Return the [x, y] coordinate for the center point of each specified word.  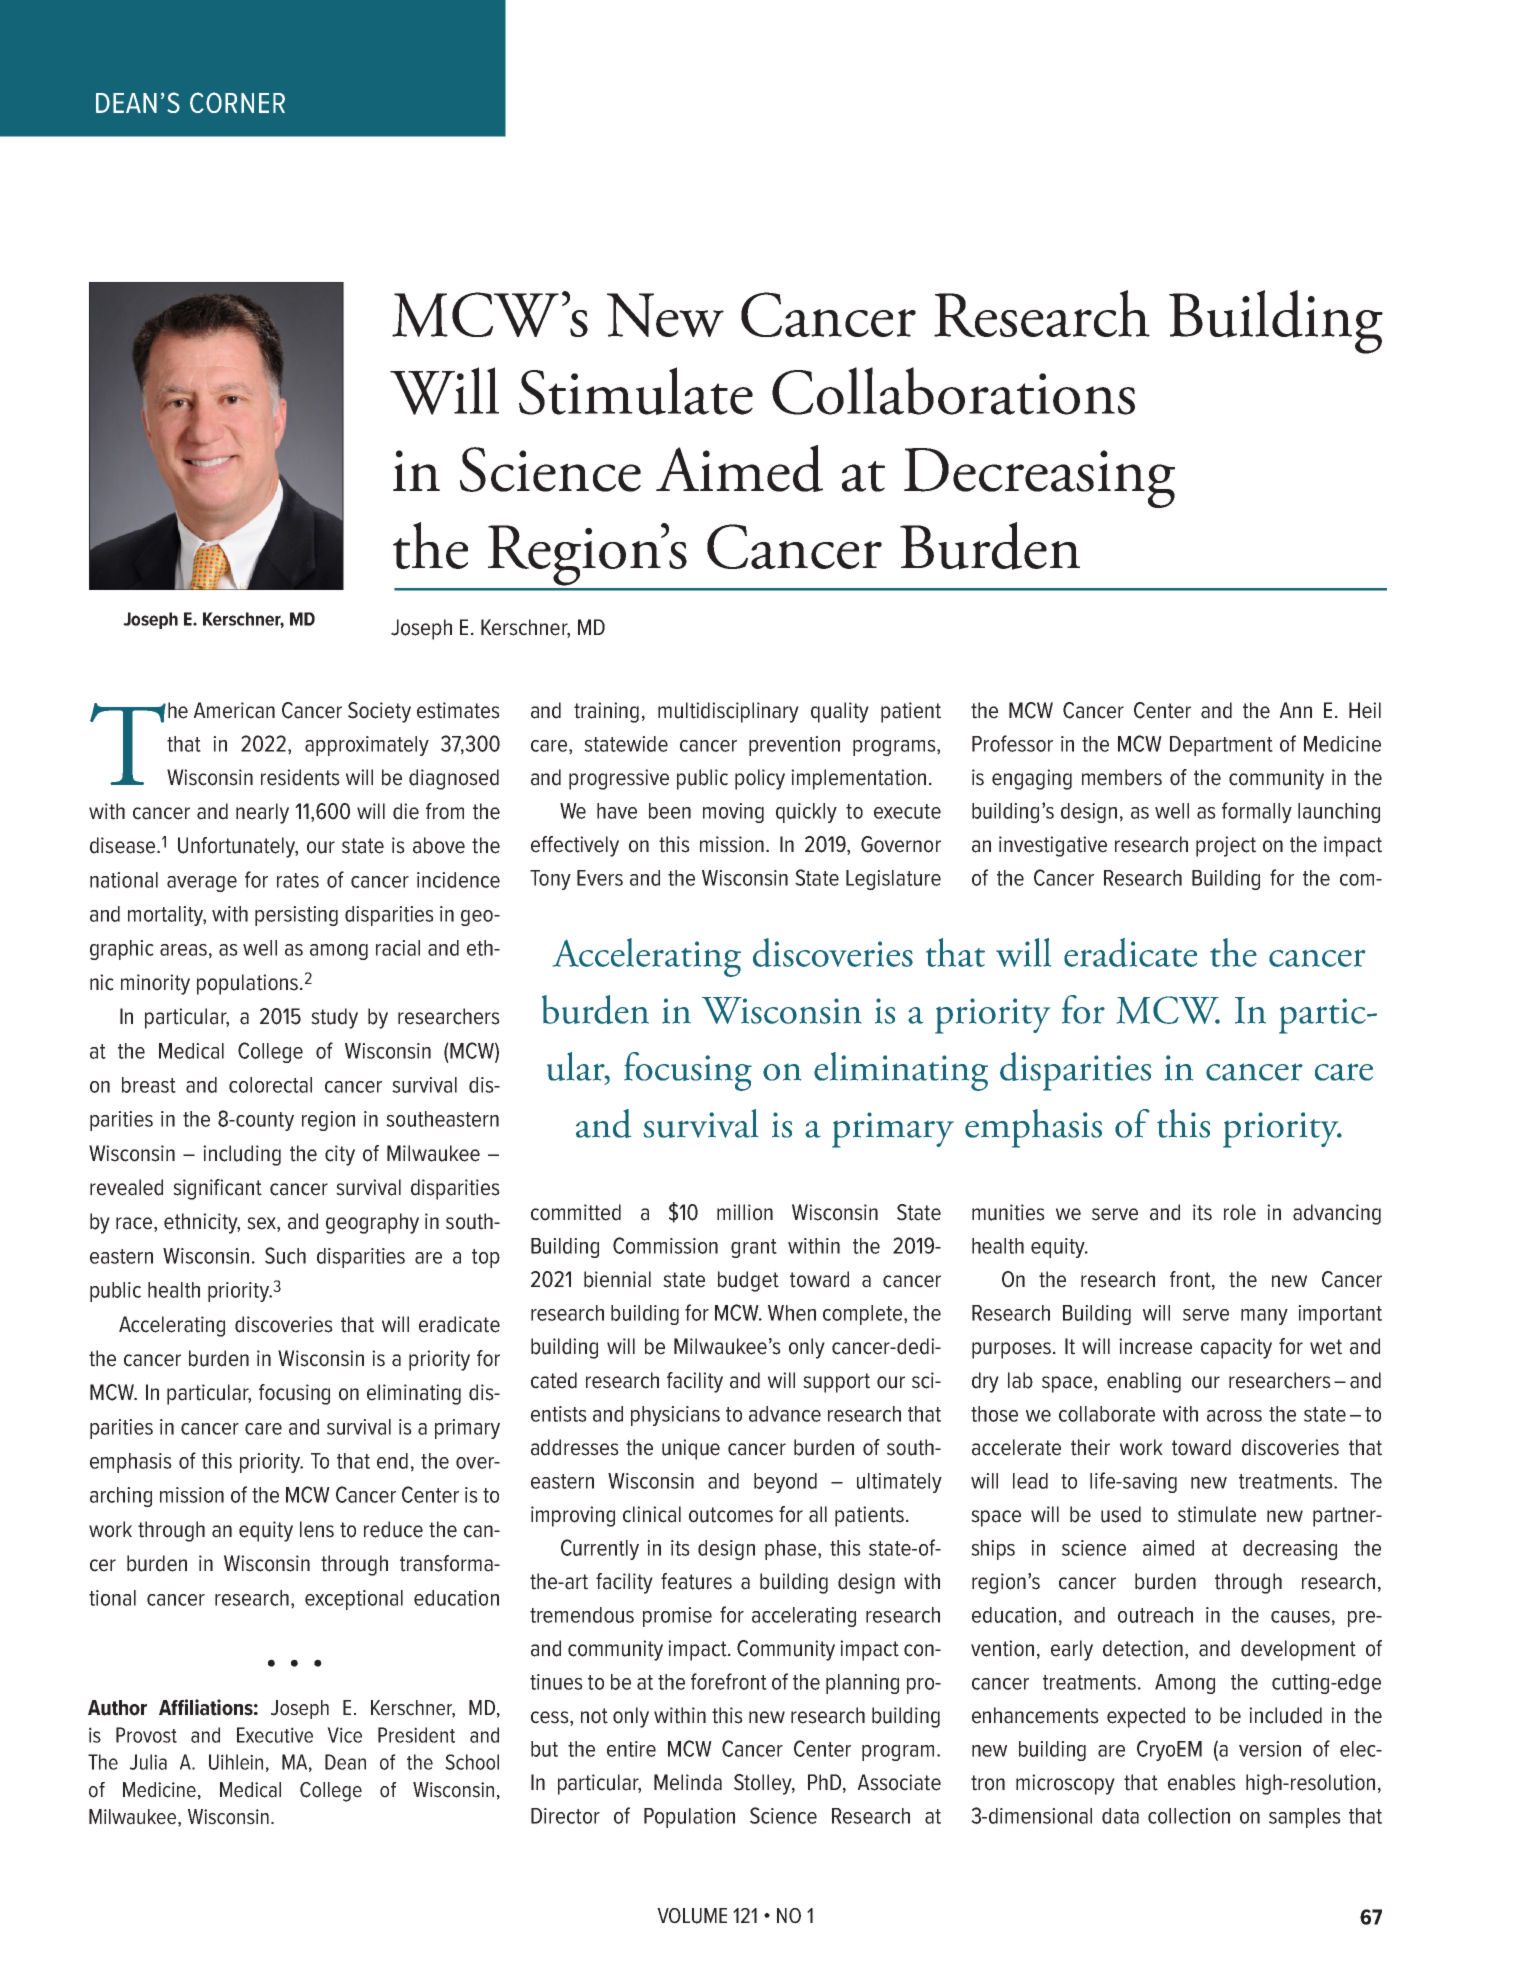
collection [1189, 1816]
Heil [1365, 710]
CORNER [237, 102]
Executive [275, 1735]
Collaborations [953, 391]
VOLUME [692, 1916]
